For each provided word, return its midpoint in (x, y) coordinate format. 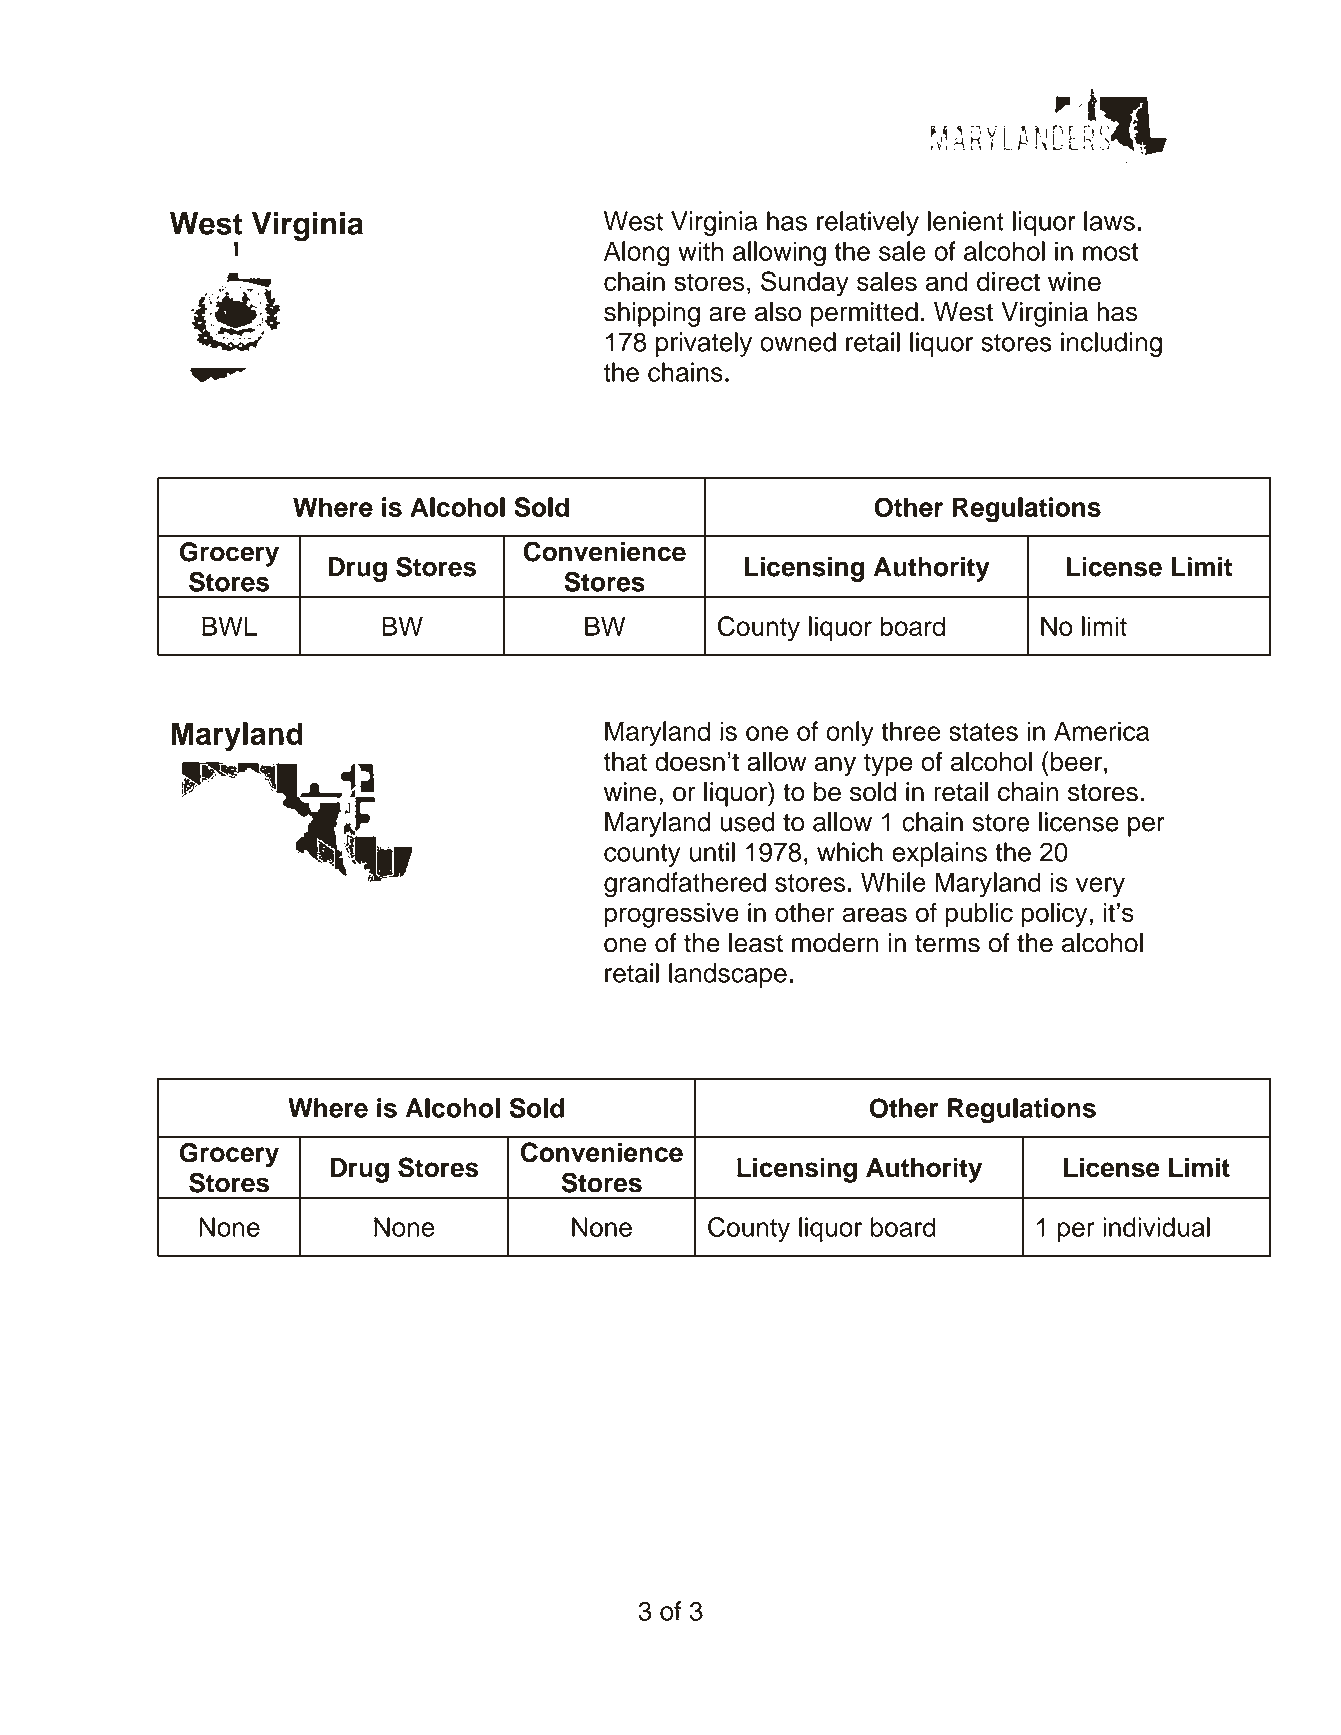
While (893, 882)
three (910, 731)
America (1101, 731)
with (700, 251)
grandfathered (685, 885)
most (1110, 252)
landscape (728, 975)
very (1100, 887)
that (625, 761)
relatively (868, 223)
